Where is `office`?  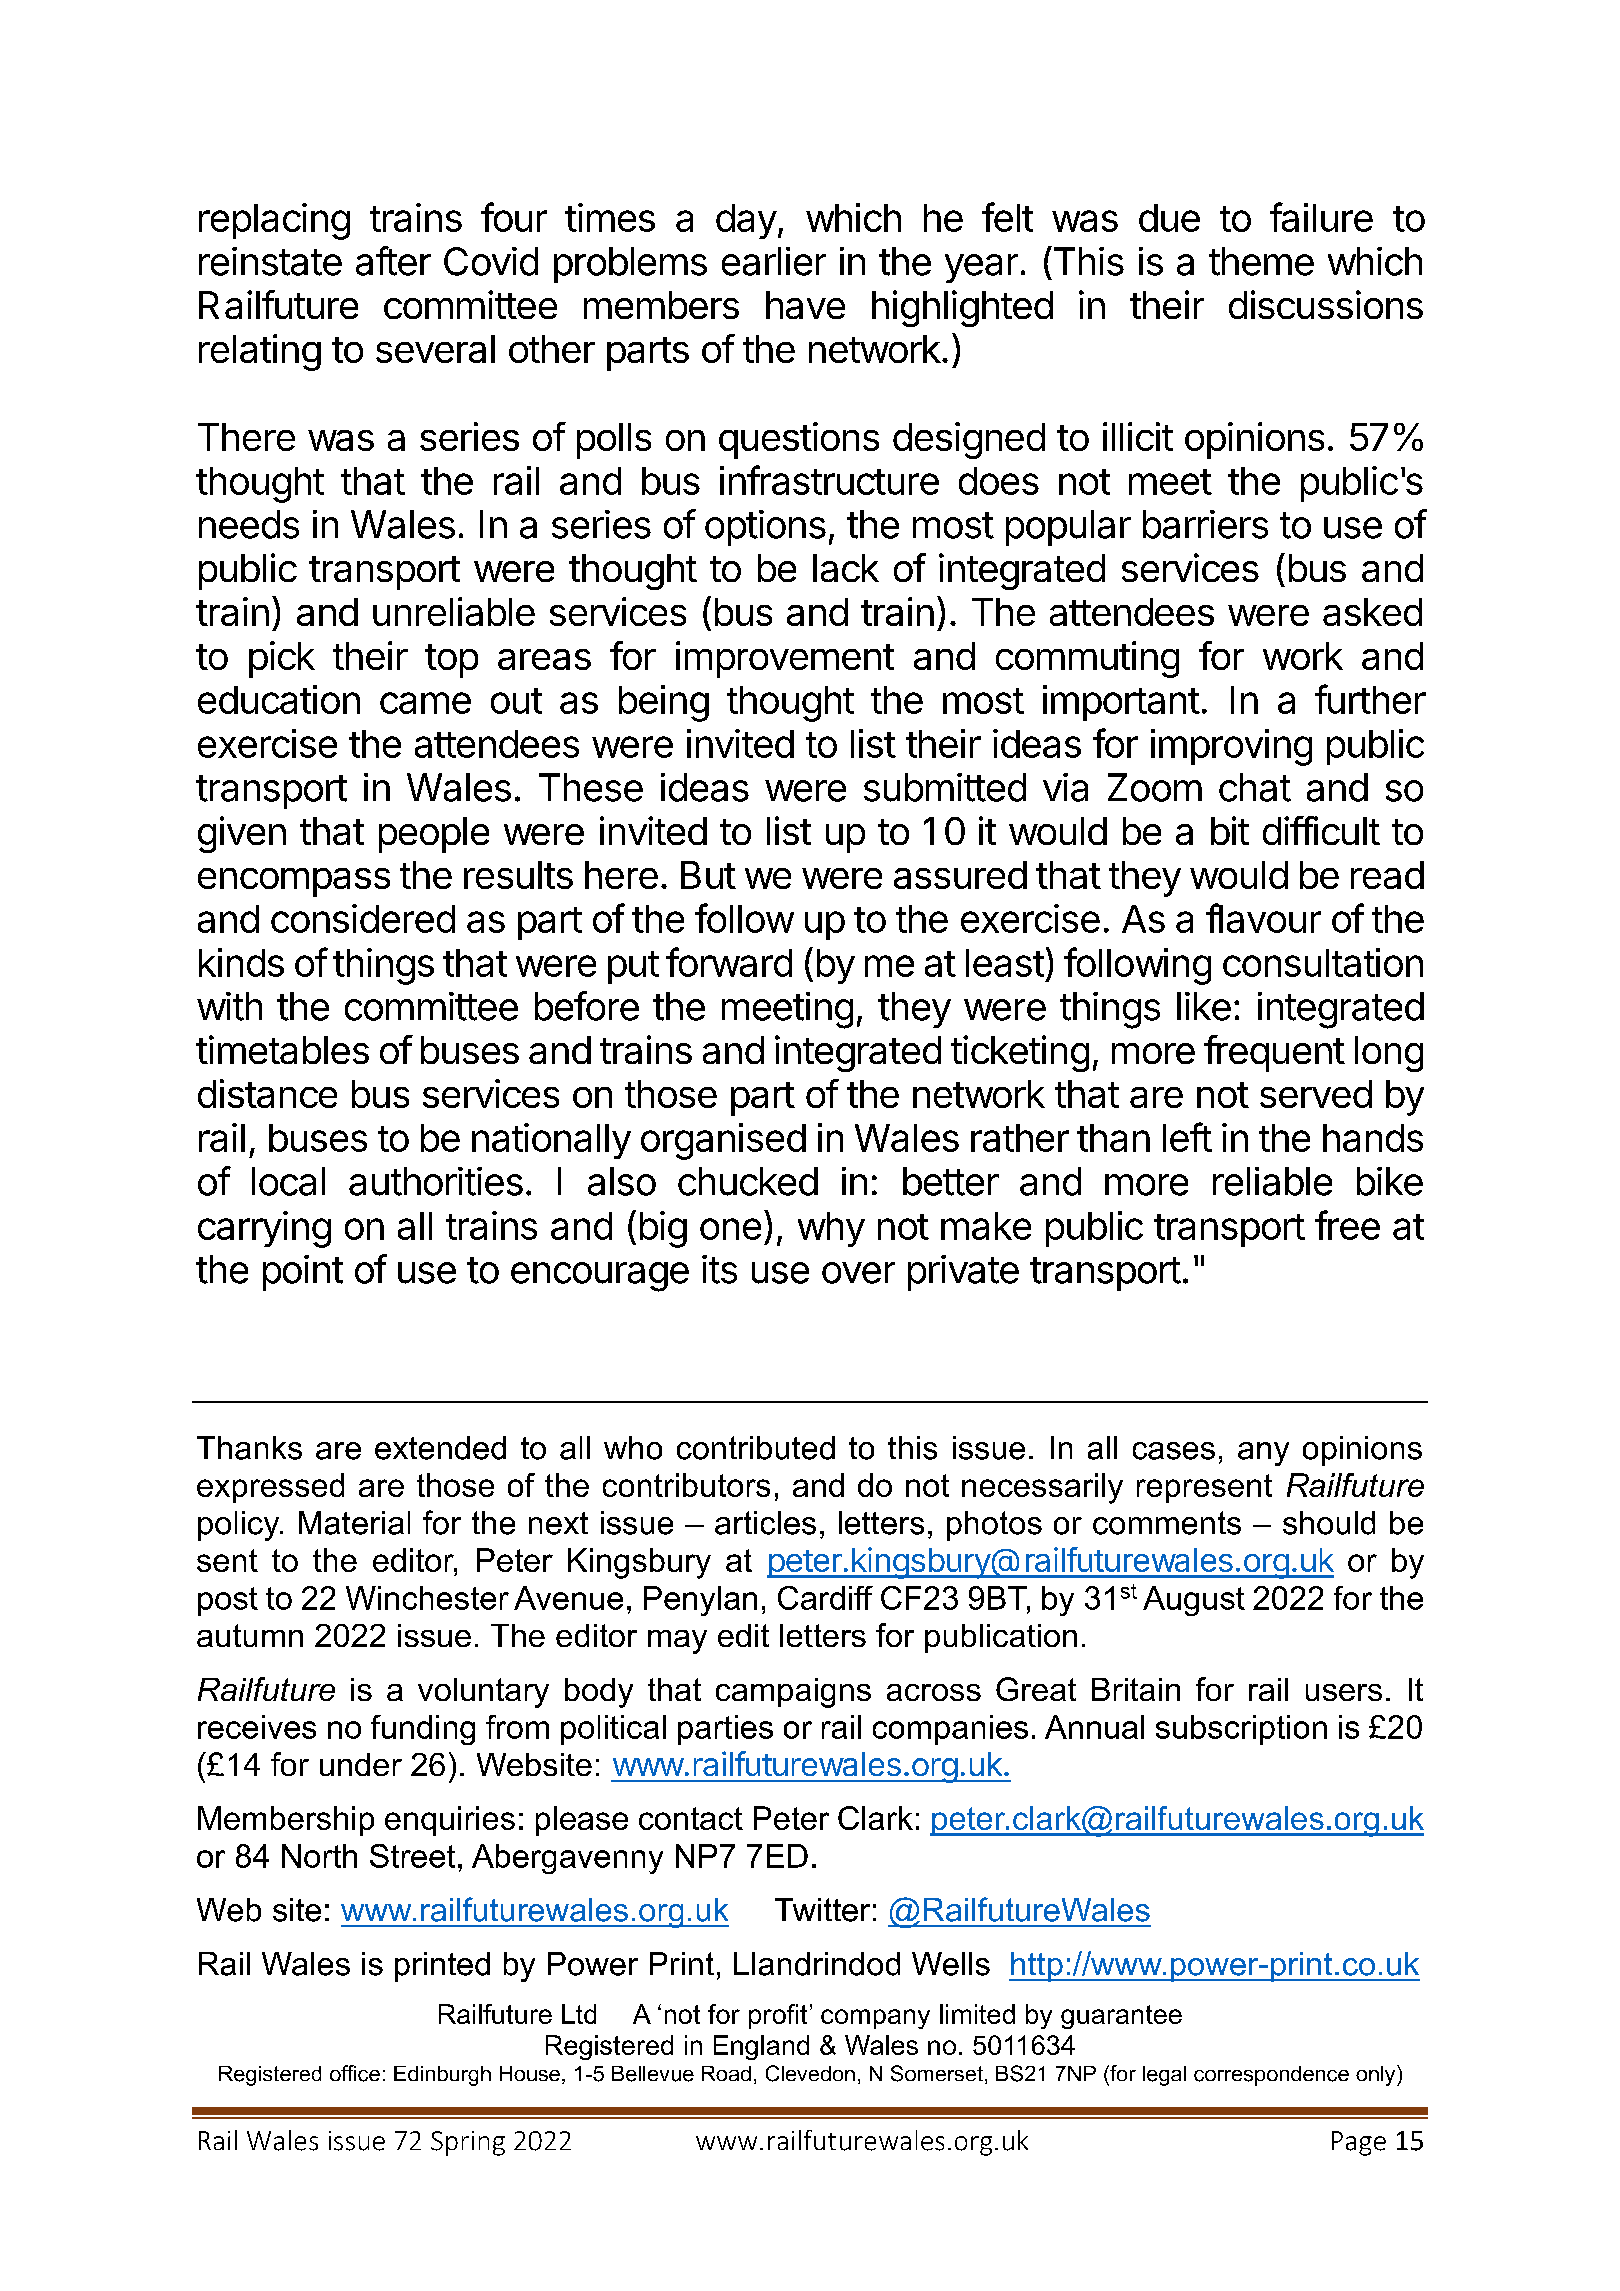 office is located at coordinates (355, 2073).
